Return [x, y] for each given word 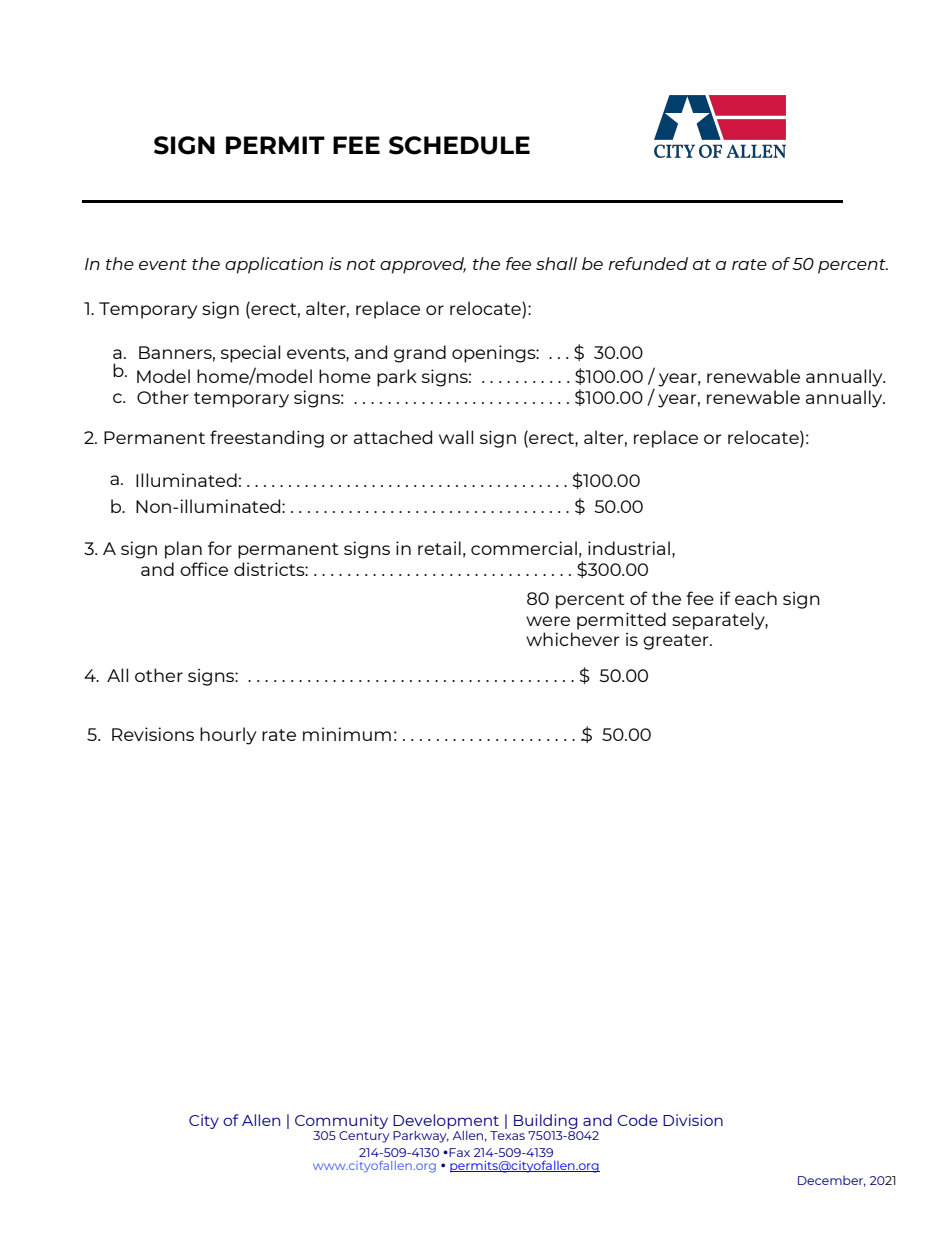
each [756, 598]
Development [446, 1123]
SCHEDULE [459, 145]
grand [420, 354]
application [274, 265]
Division [693, 1120]
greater [677, 642]
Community [341, 1123]
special [250, 354]
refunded [648, 263]
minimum [347, 734]
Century [364, 1135]
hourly [228, 736]
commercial [524, 548]
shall [556, 263]
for [220, 548]
